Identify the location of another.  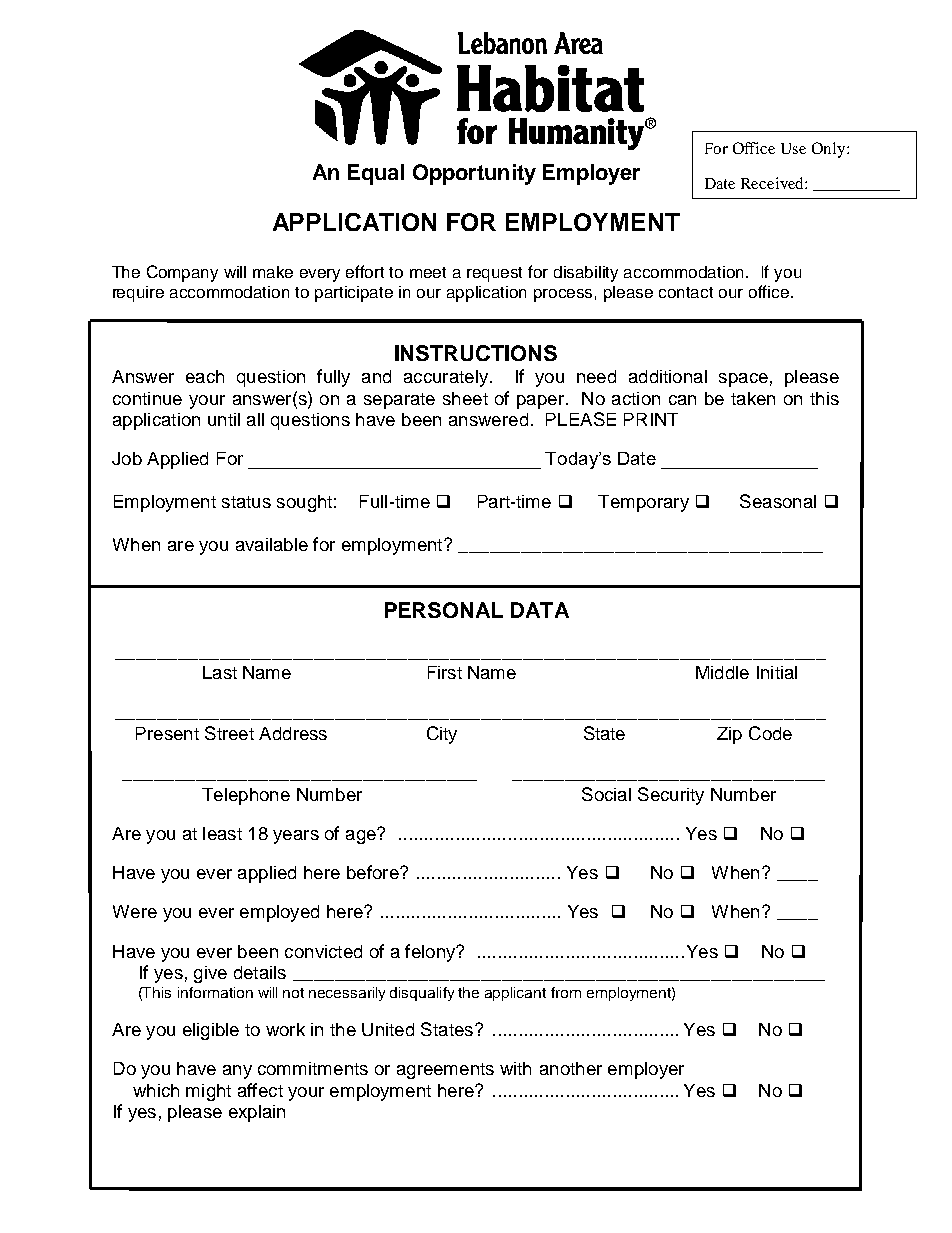
(571, 1068).
